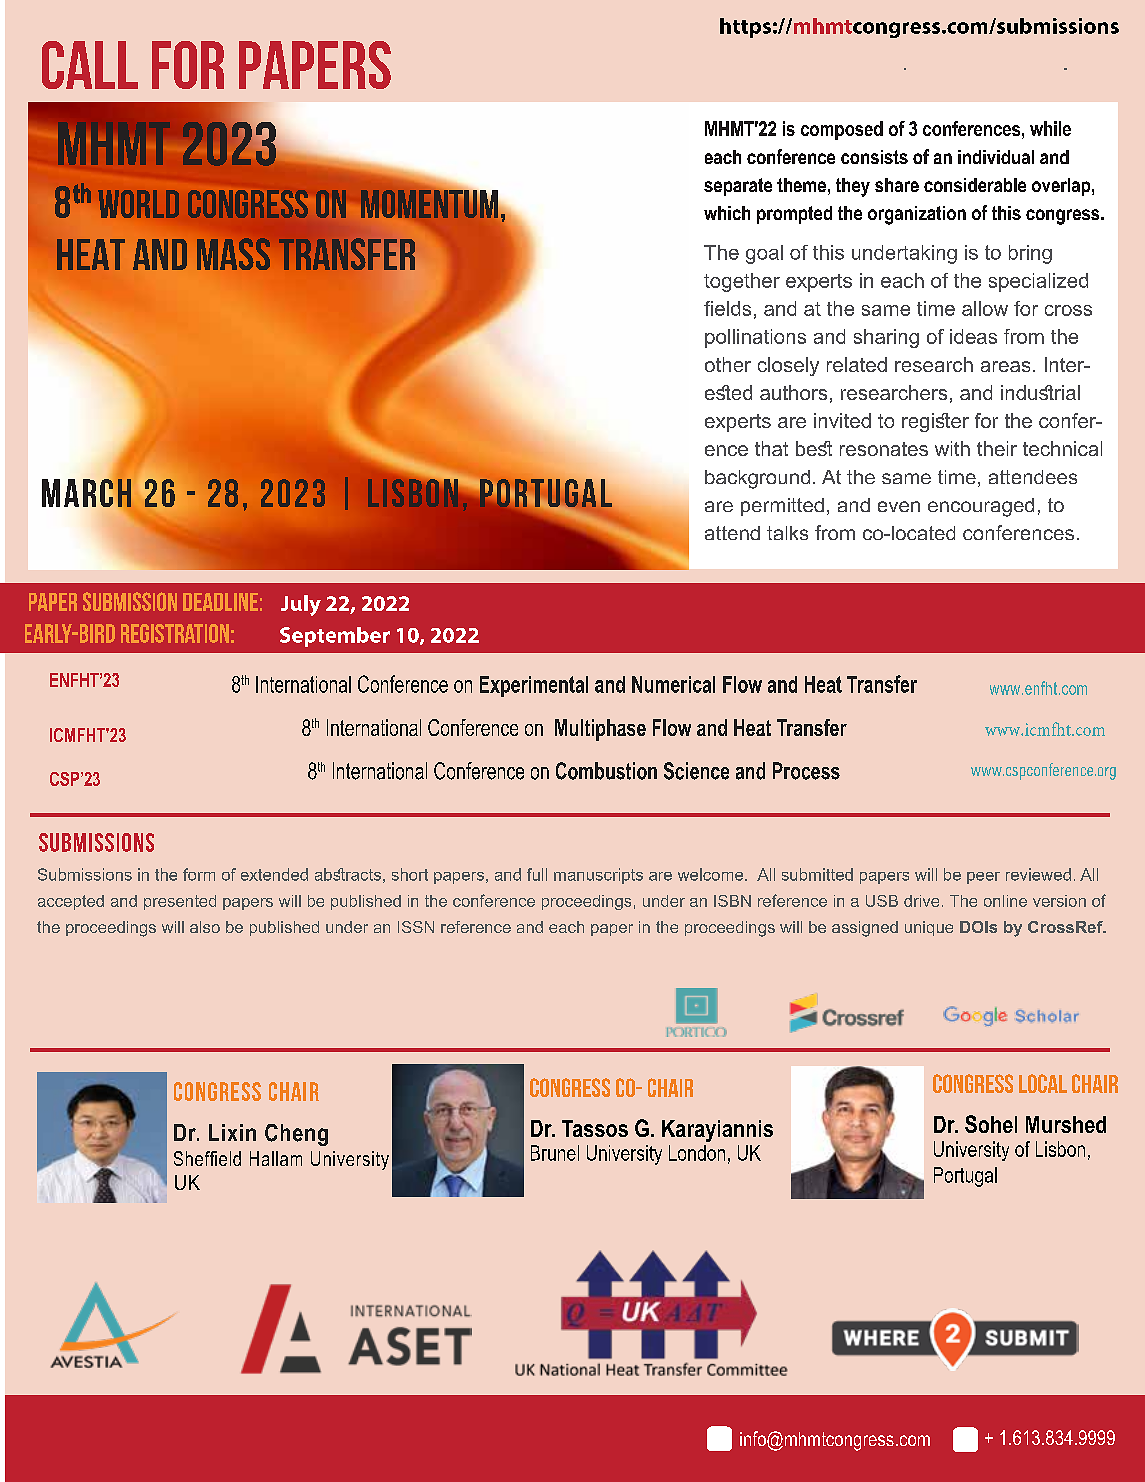 The image size is (1145, 1482). What do you see at coordinates (842, 130) in the screenshot?
I see `composed` at bounding box center [842, 130].
